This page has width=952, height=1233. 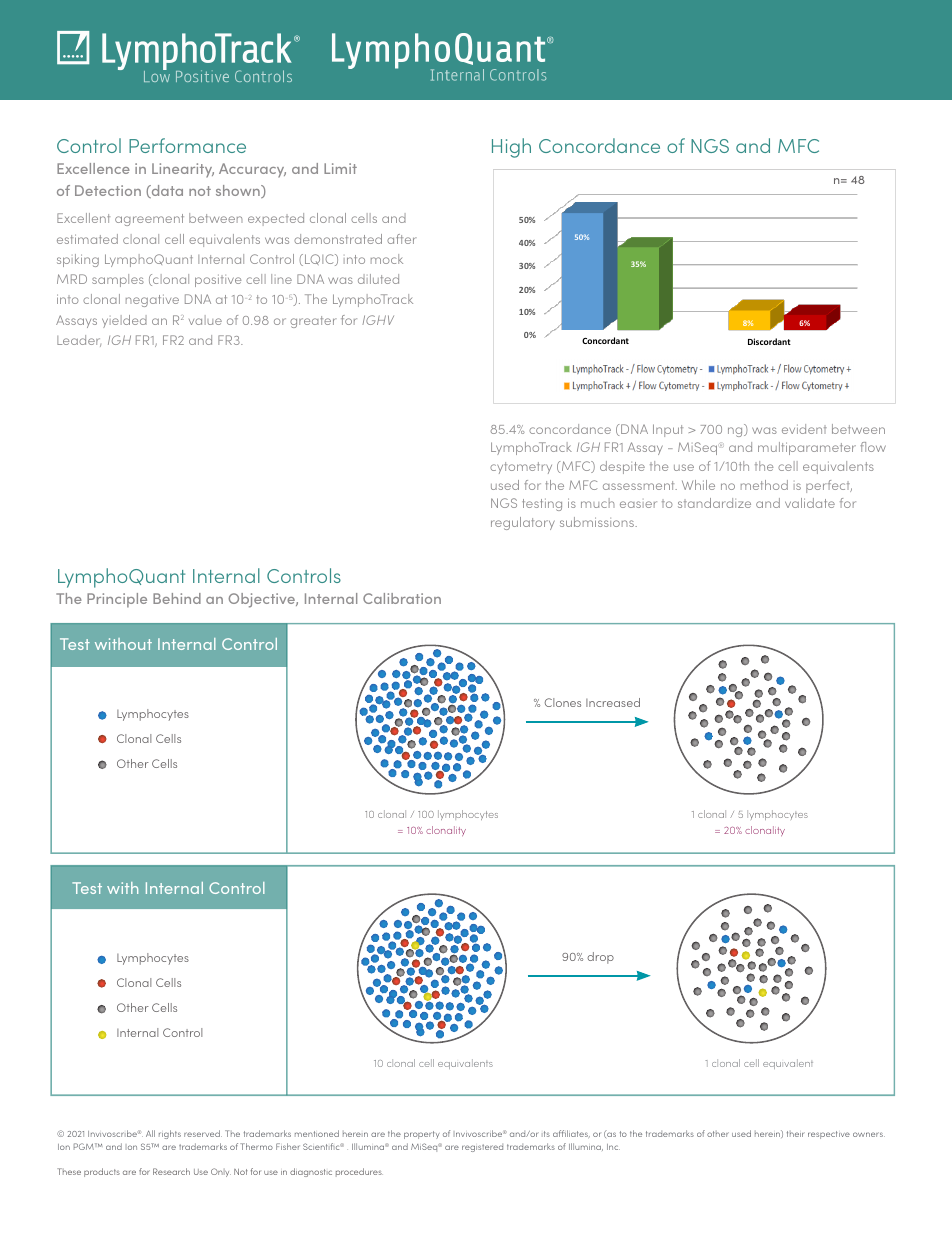 I want to click on rights, so click(x=170, y=1134).
